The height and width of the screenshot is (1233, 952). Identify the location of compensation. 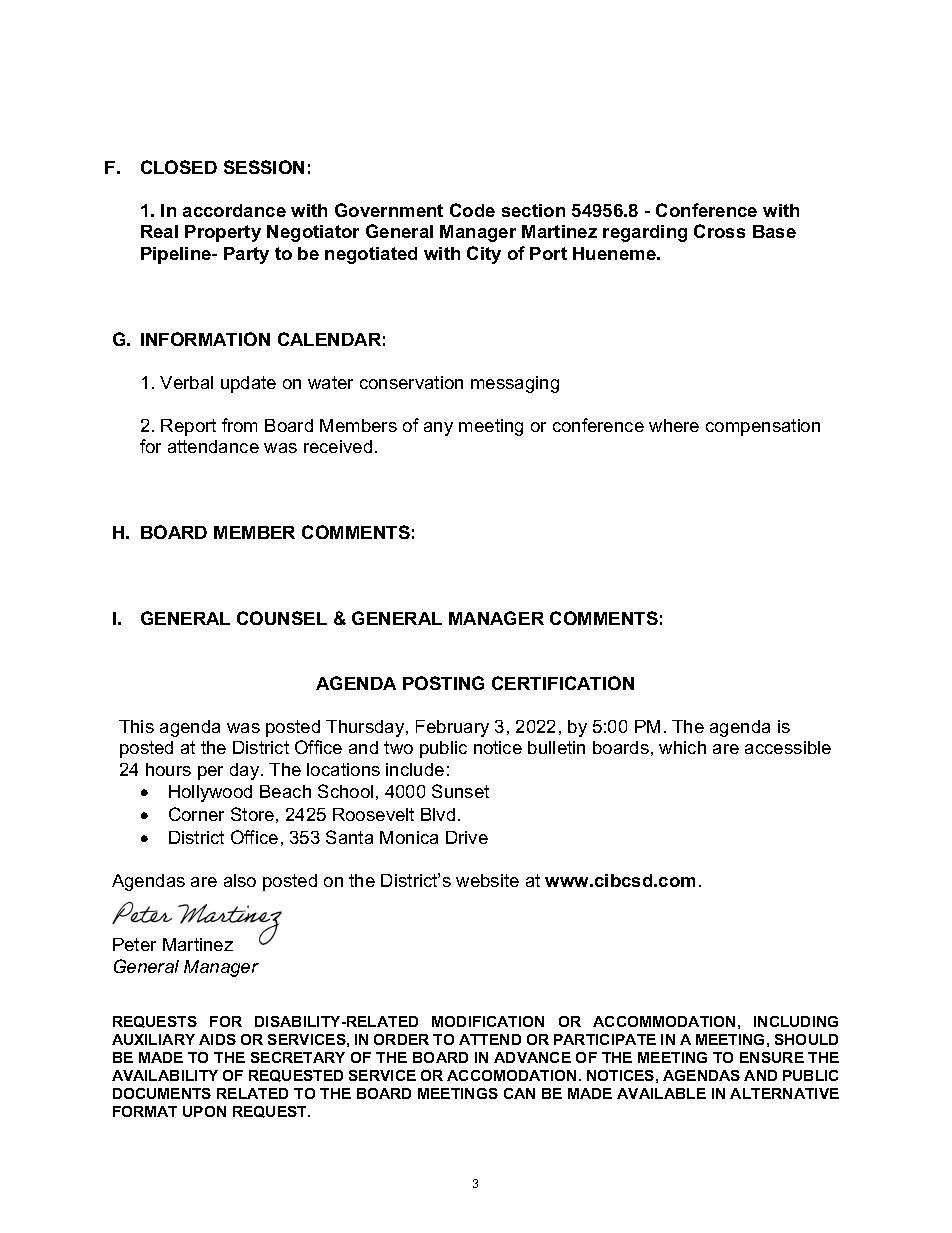
(763, 427).
